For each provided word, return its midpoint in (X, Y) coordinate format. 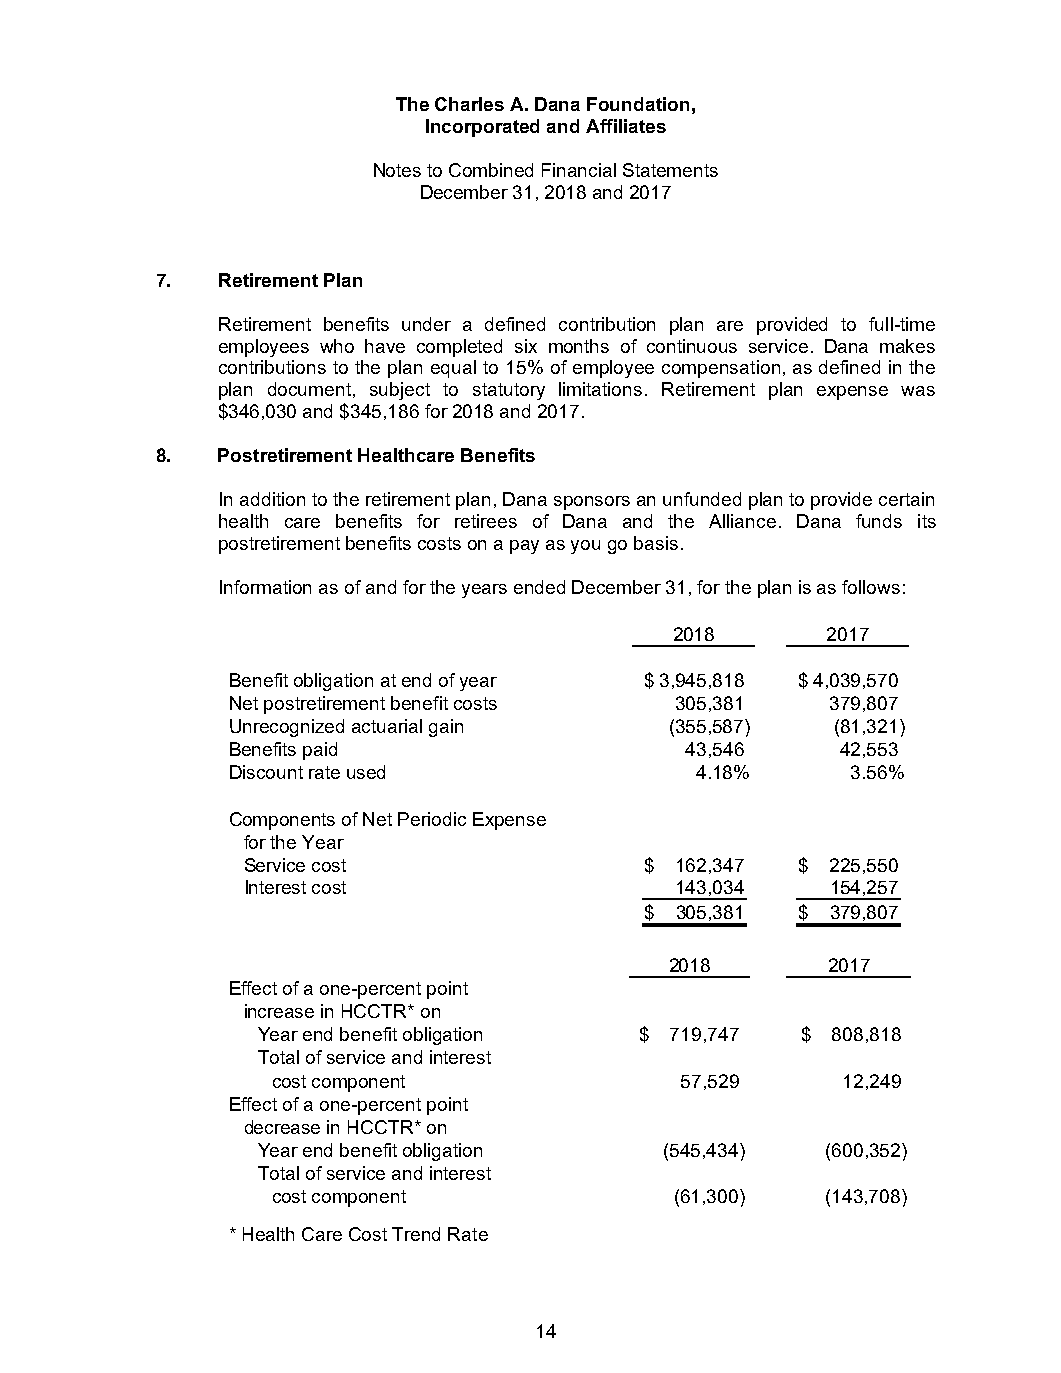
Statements (670, 170)
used (366, 772)
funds (879, 521)
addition (272, 499)
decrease (282, 1127)
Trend (416, 1234)
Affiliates (626, 126)
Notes (397, 170)
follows (871, 587)
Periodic (432, 819)
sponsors (592, 503)
